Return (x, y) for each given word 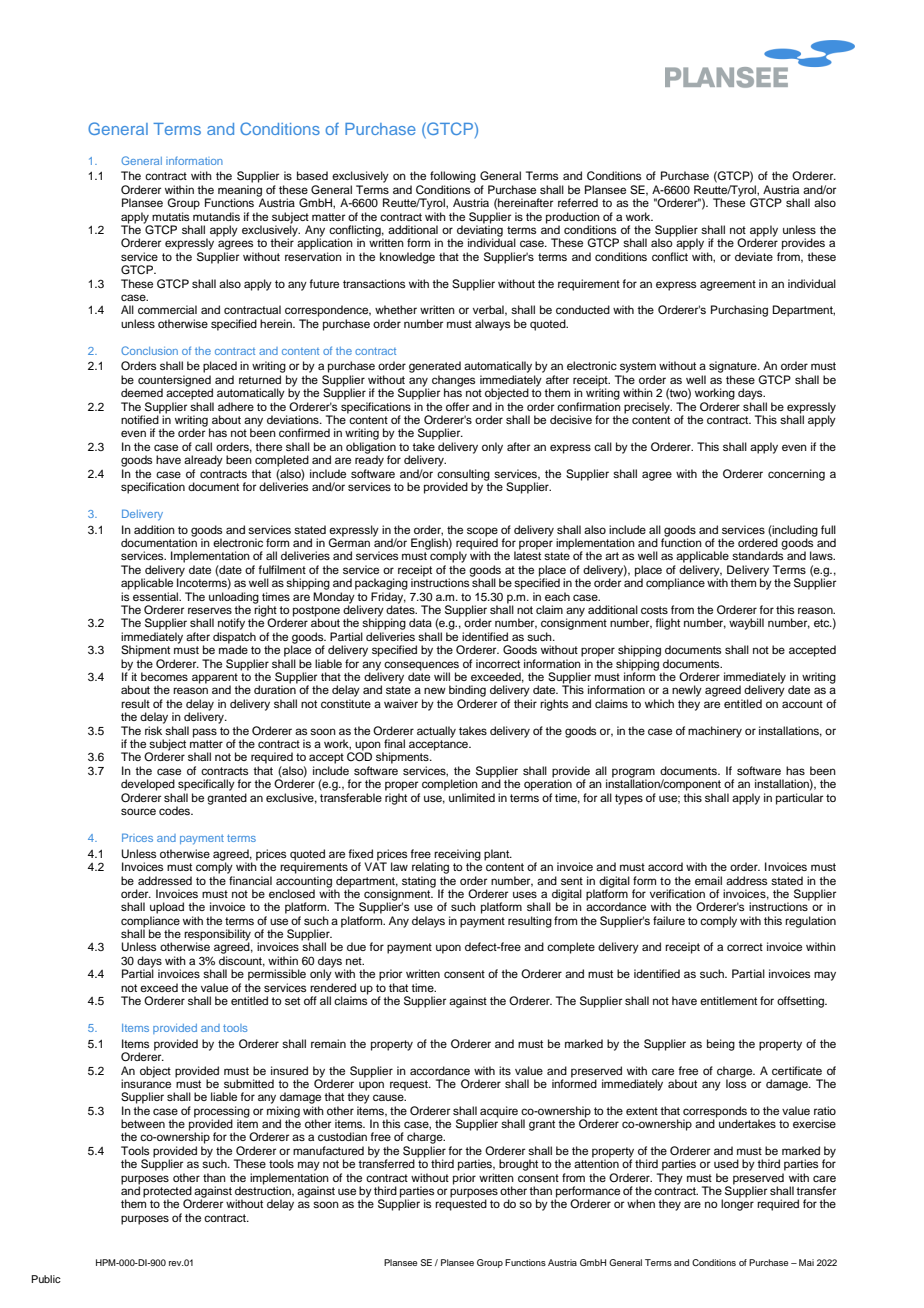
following (453, 177)
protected (167, 1193)
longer (737, 1205)
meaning (240, 192)
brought (518, 1165)
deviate (754, 256)
